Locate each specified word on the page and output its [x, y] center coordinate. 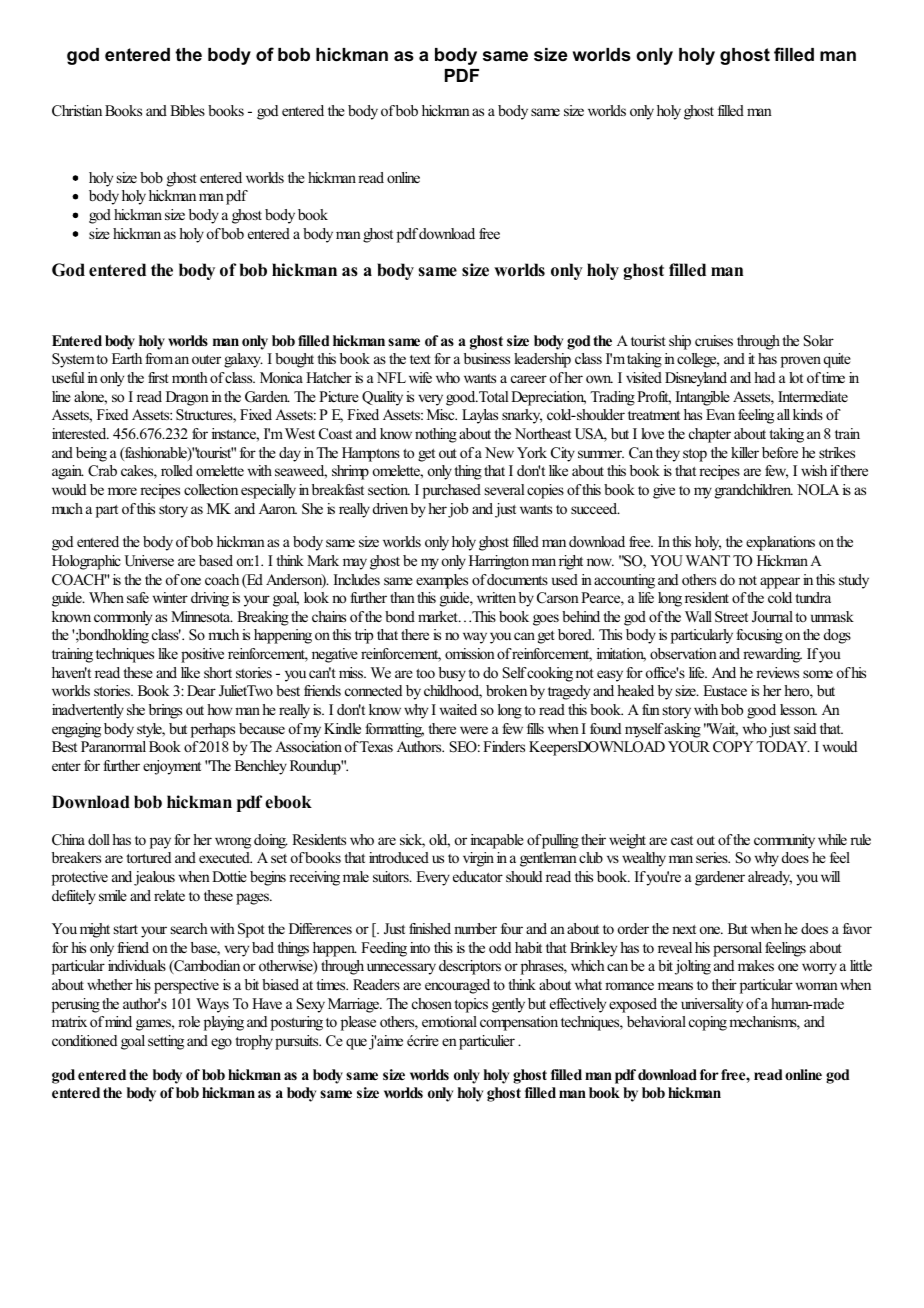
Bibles [187, 110]
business [487, 358]
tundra [813, 597]
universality [712, 1005]
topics [471, 1005]
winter [170, 597]
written [496, 597]
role [189, 1021]
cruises [714, 340]
